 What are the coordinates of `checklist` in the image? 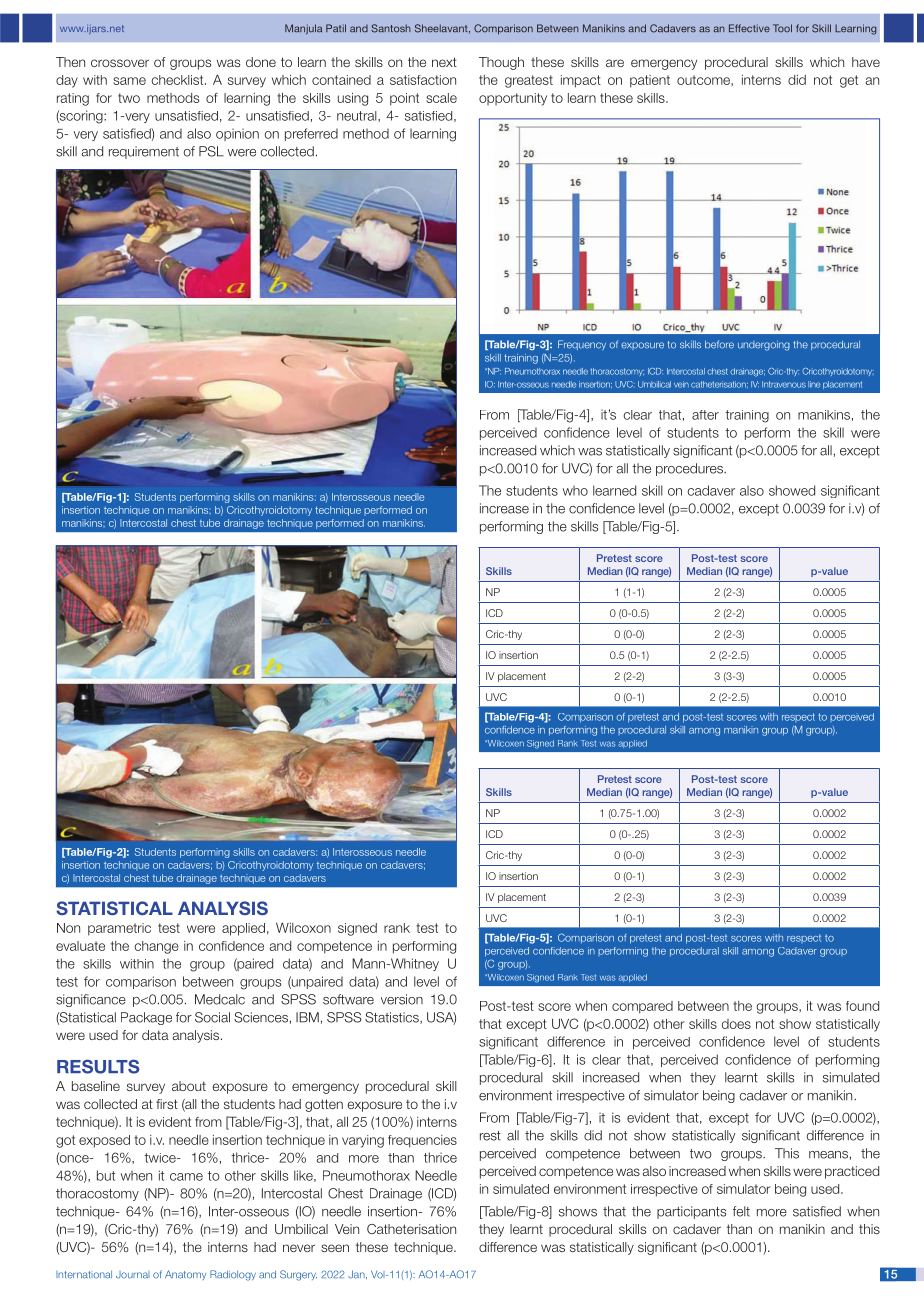 It's located at (178, 80).
